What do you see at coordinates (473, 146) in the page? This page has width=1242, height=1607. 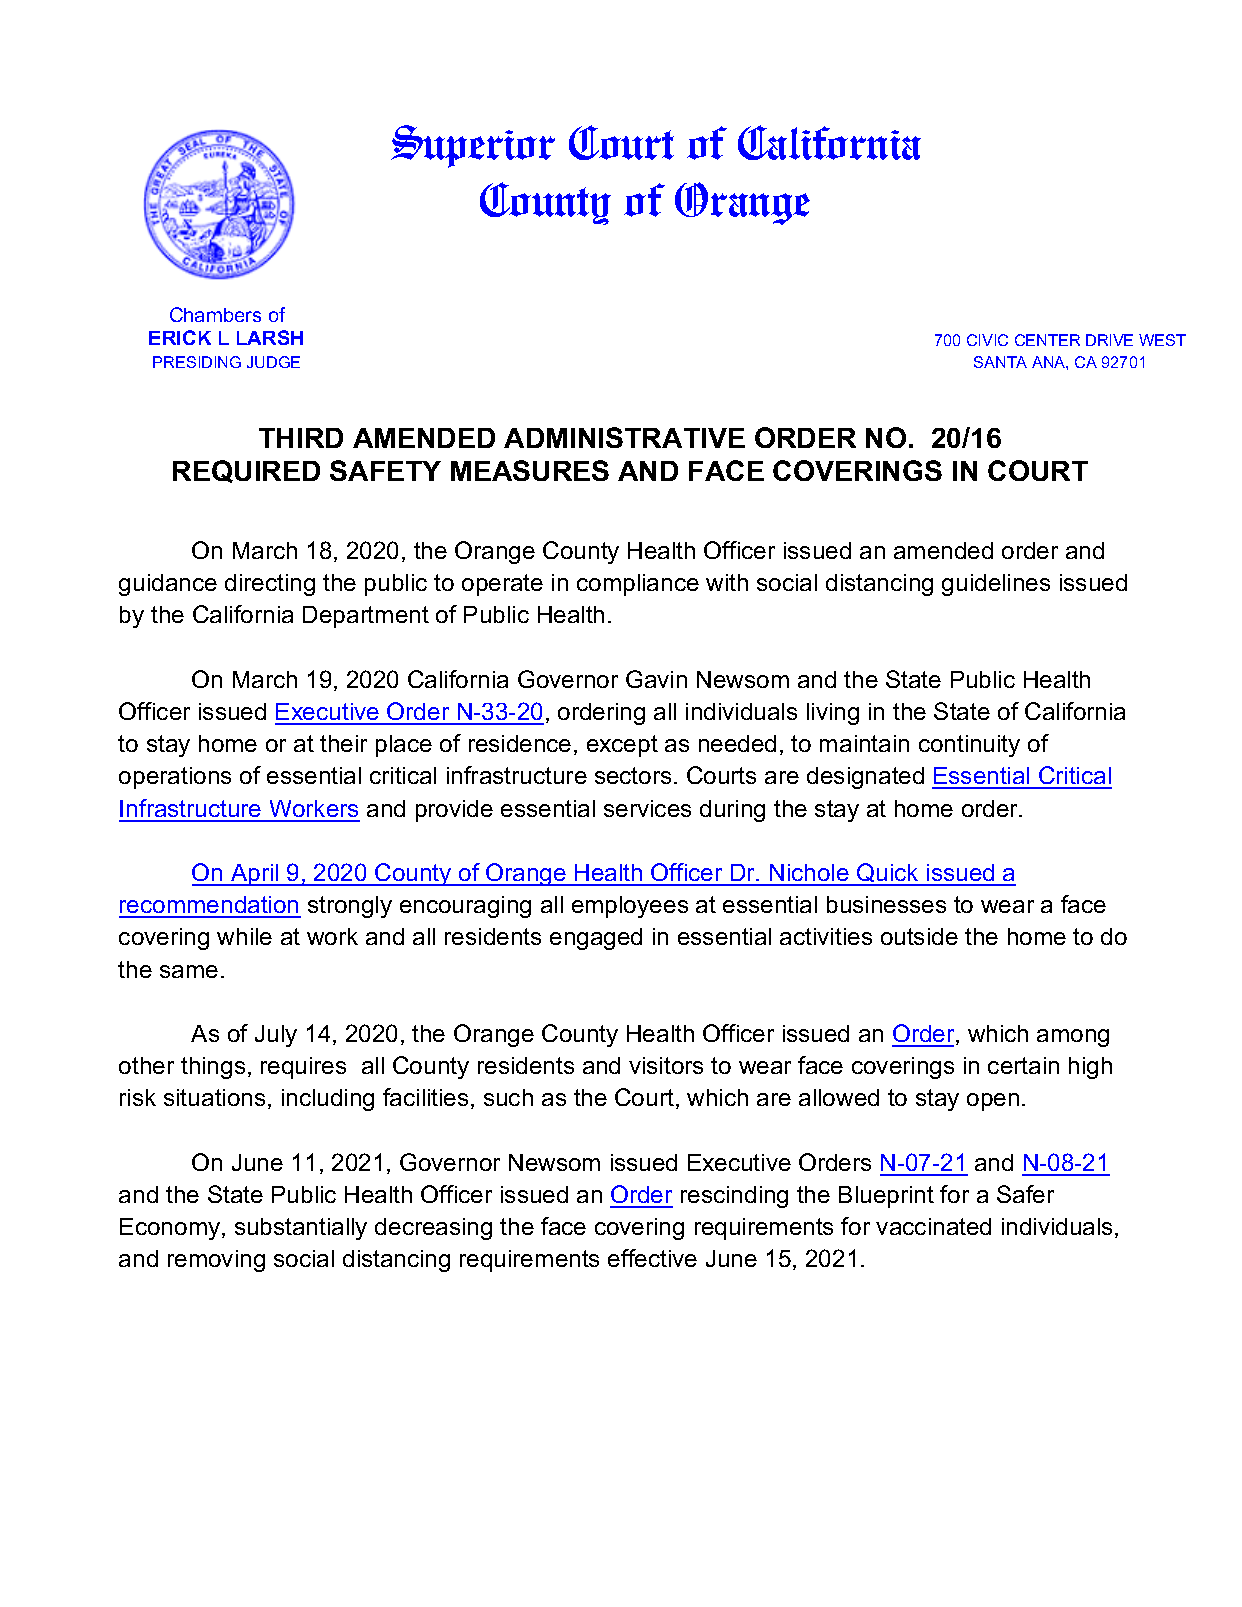 I see `Superior` at bounding box center [473, 146].
